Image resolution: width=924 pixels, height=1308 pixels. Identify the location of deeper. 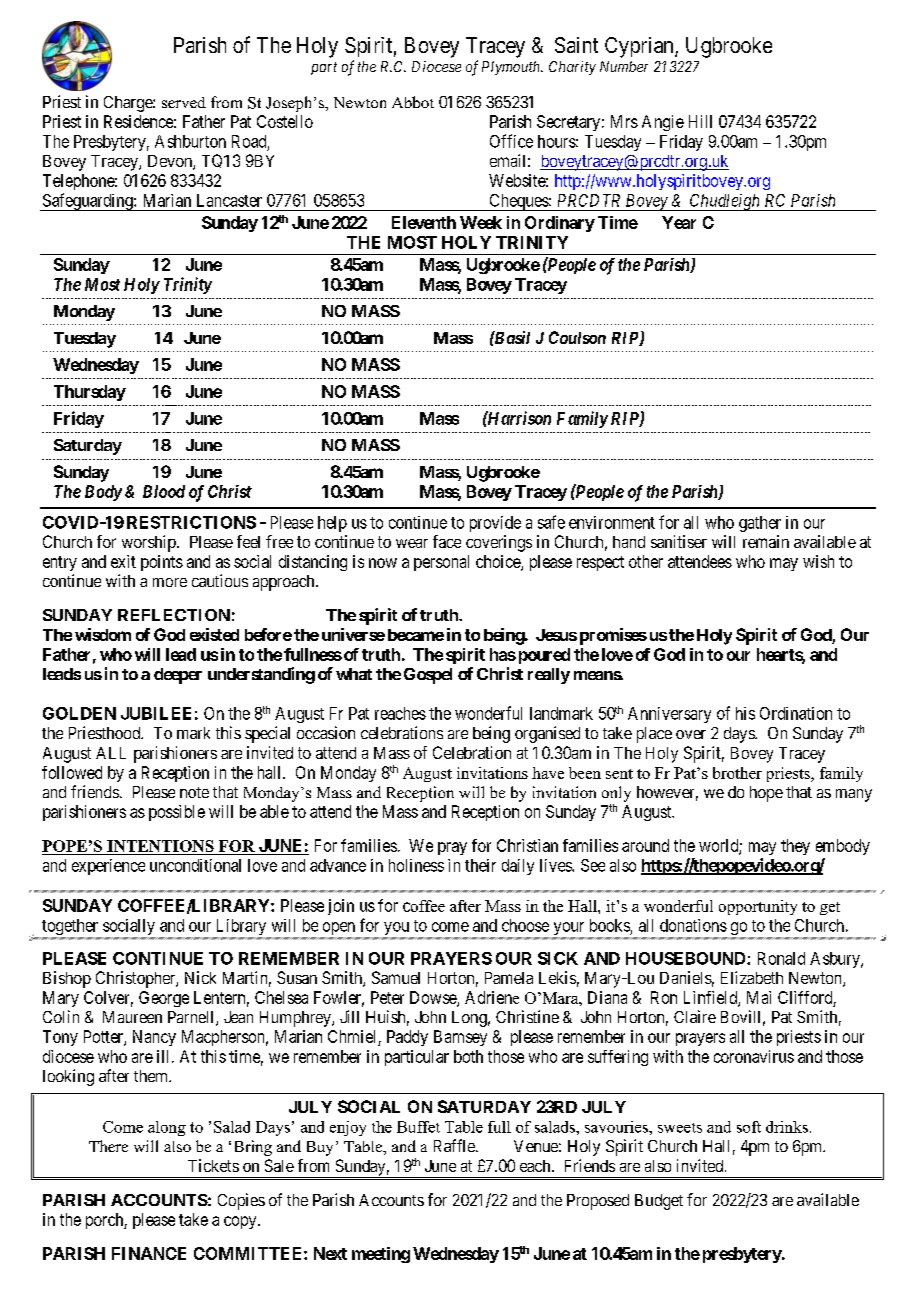
(178, 676).
